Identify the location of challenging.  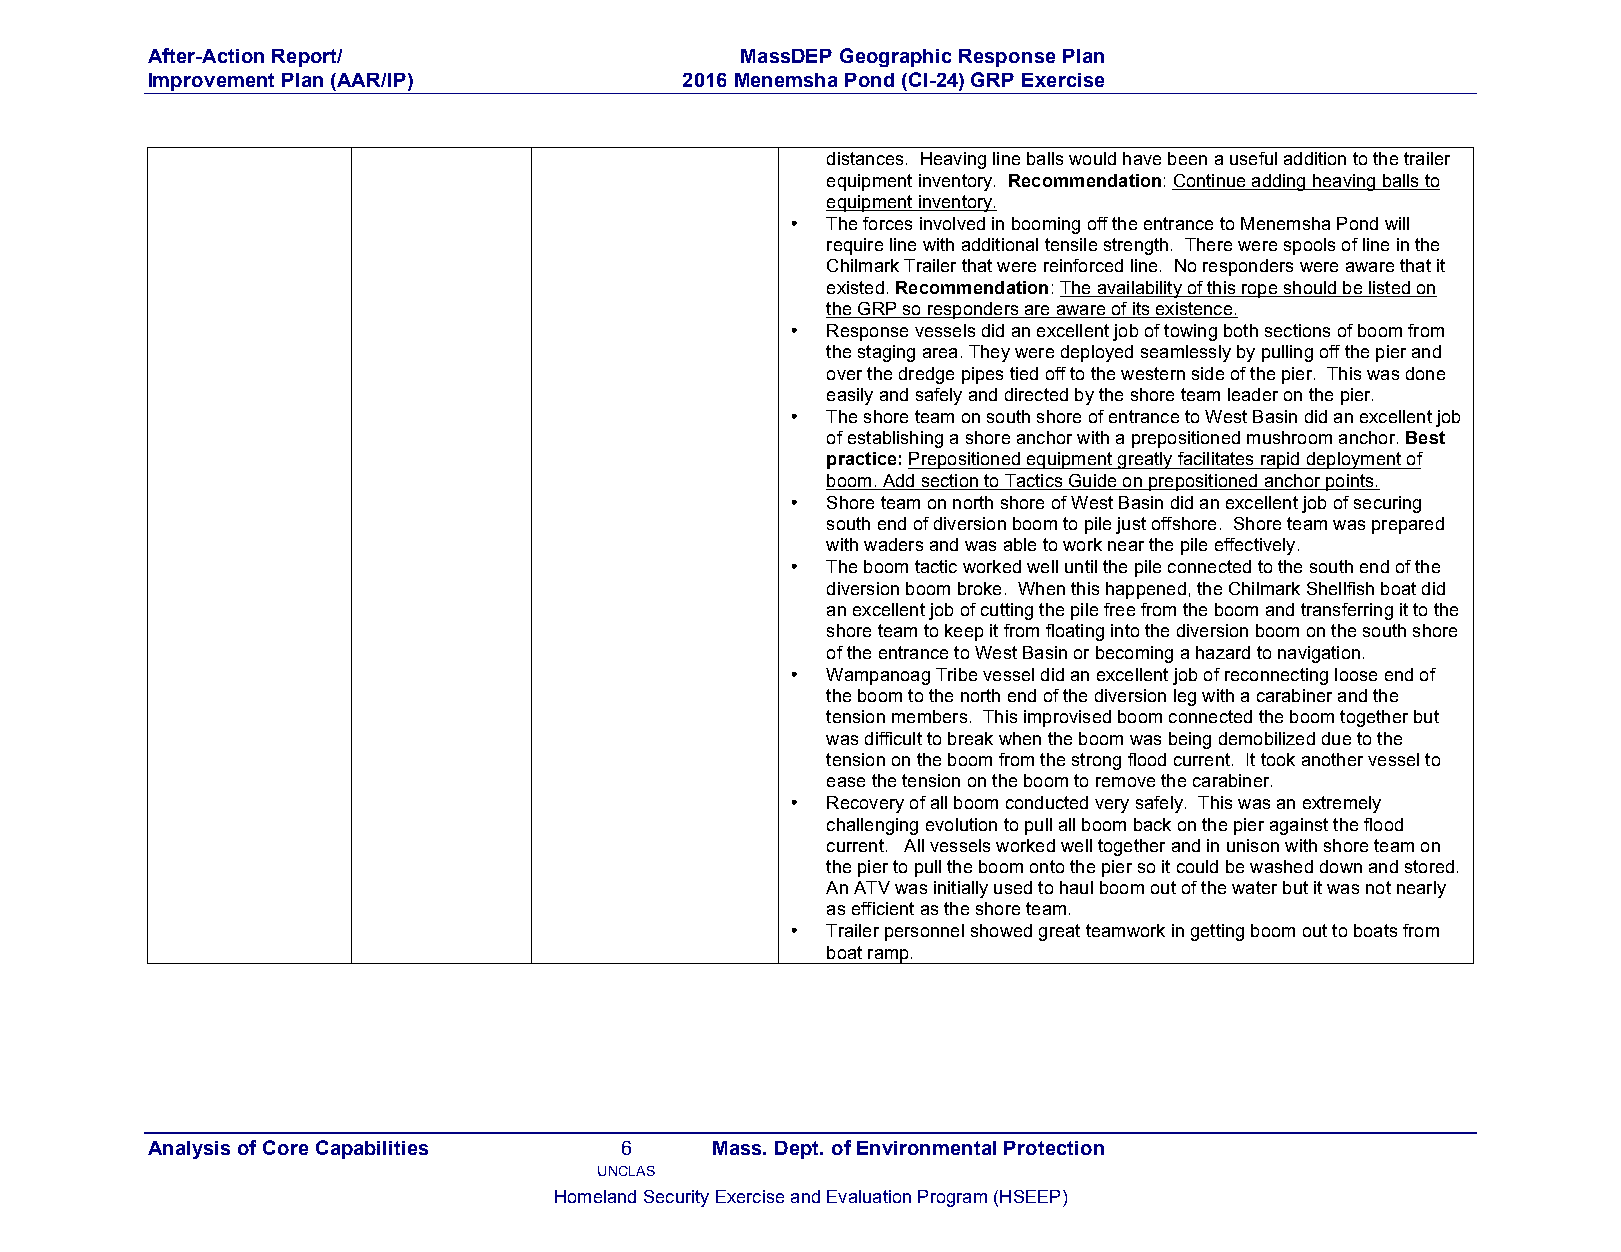
(872, 826).
